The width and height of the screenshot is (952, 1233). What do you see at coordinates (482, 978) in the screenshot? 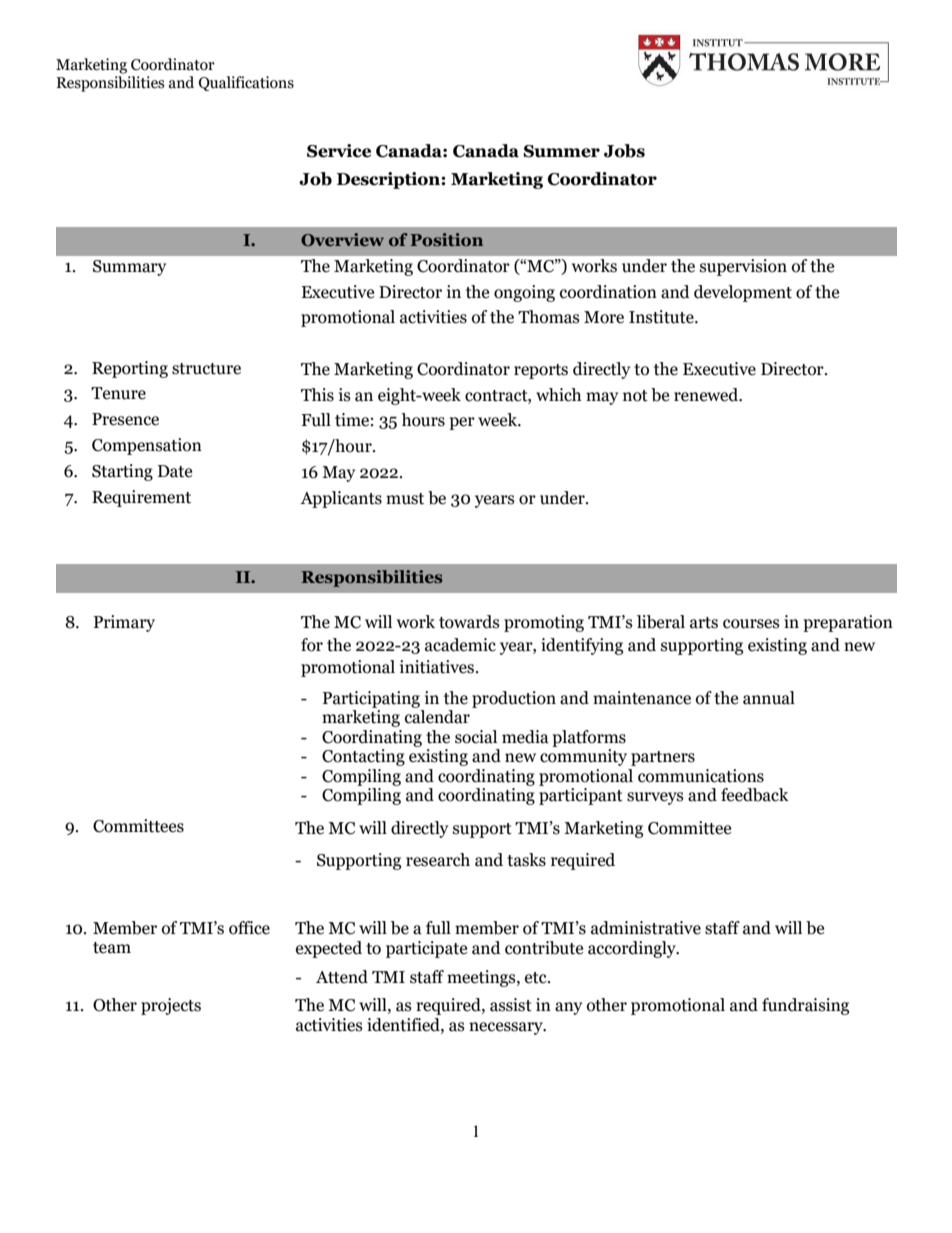
I see `meetings` at bounding box center [482, 978].
